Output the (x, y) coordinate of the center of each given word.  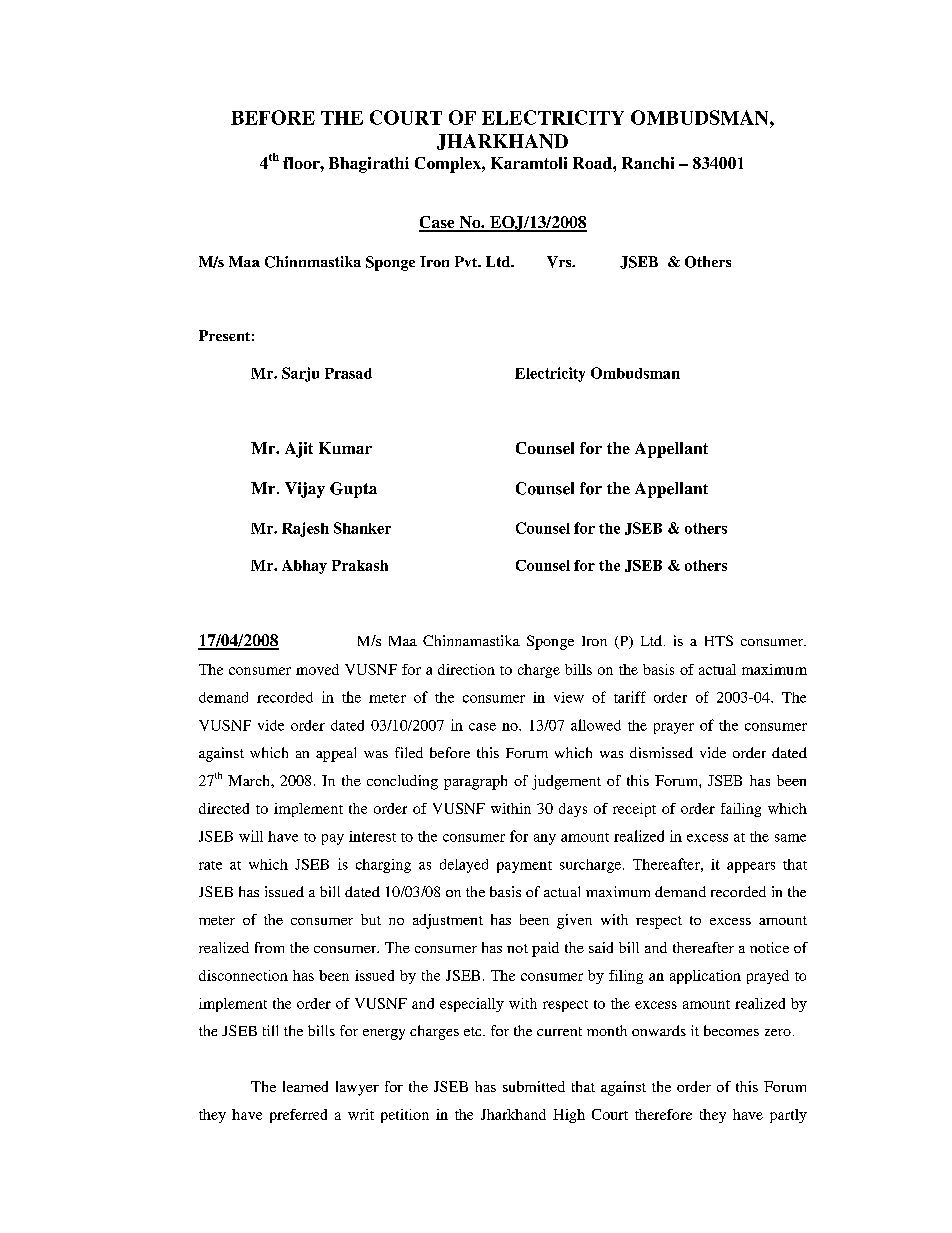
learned (305, 1086)
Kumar (345, 448)
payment (524, 867)
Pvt (467, 261)
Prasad (348, 373)
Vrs (560, 262)
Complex (449, 165)
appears (751, 867)
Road (593, 163)
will (251, 836)
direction (466, 669)
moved (317, 669)
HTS (719, 640)
